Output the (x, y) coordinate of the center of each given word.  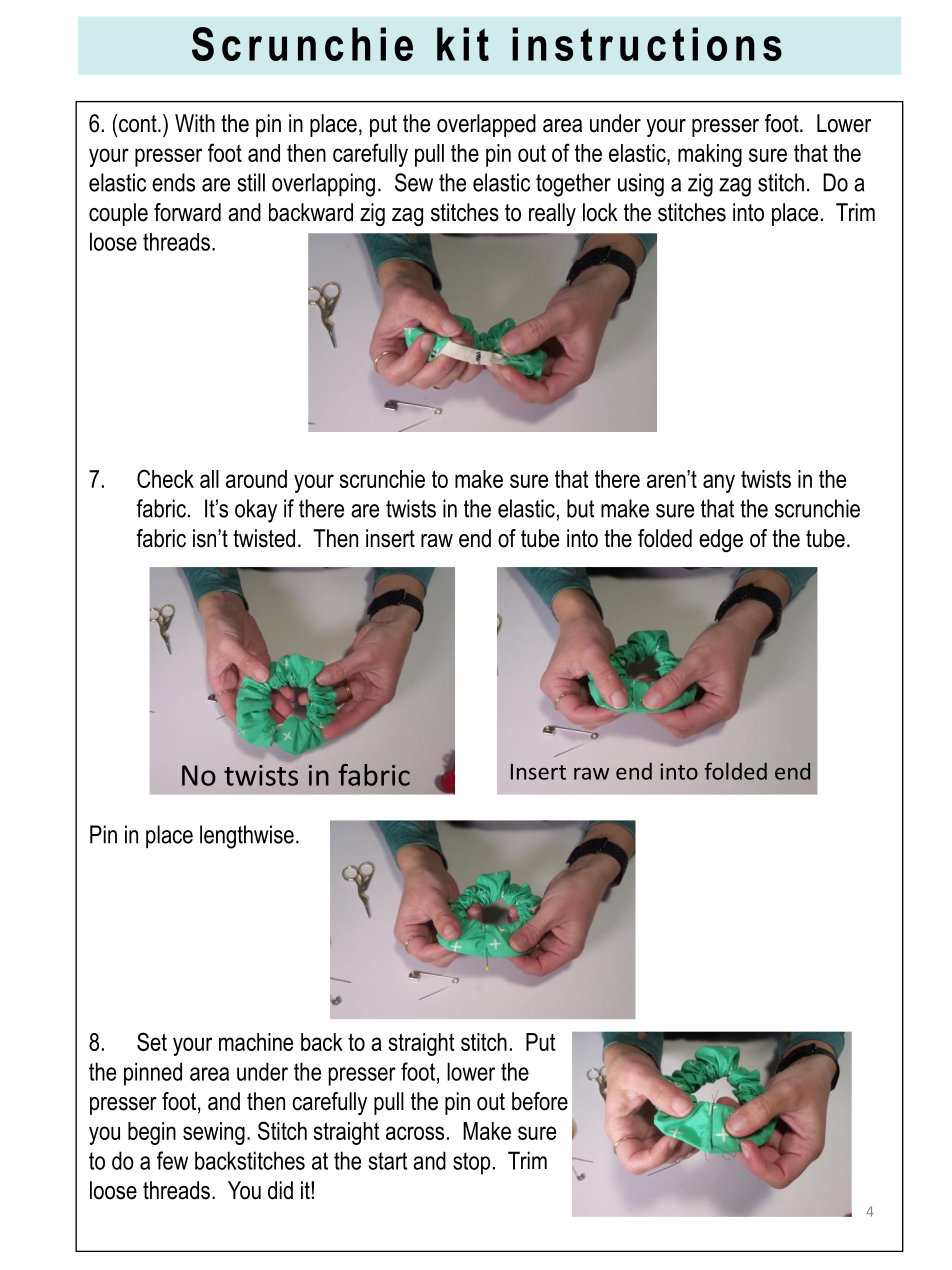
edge (721, 541)
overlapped (486, 125)
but (580, 508)
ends (173, 182)
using (641, 185)
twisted (264, 538)
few (172, 1160)
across (415, 1133)
